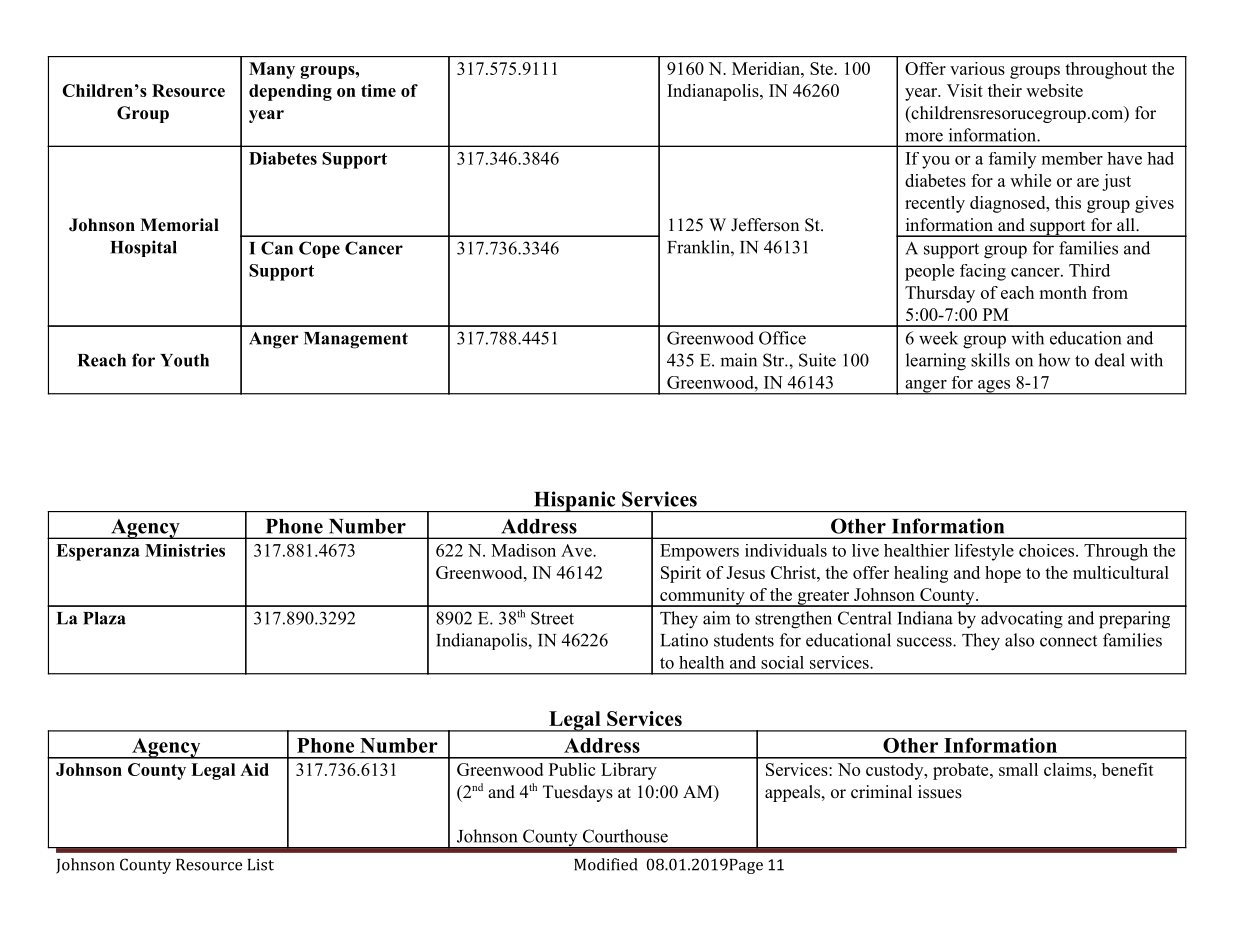 The width and height of the screenshot is (1233, 952). Describe the element at coordinates (261, 865) in the screenshot. I see `List` at that location.
